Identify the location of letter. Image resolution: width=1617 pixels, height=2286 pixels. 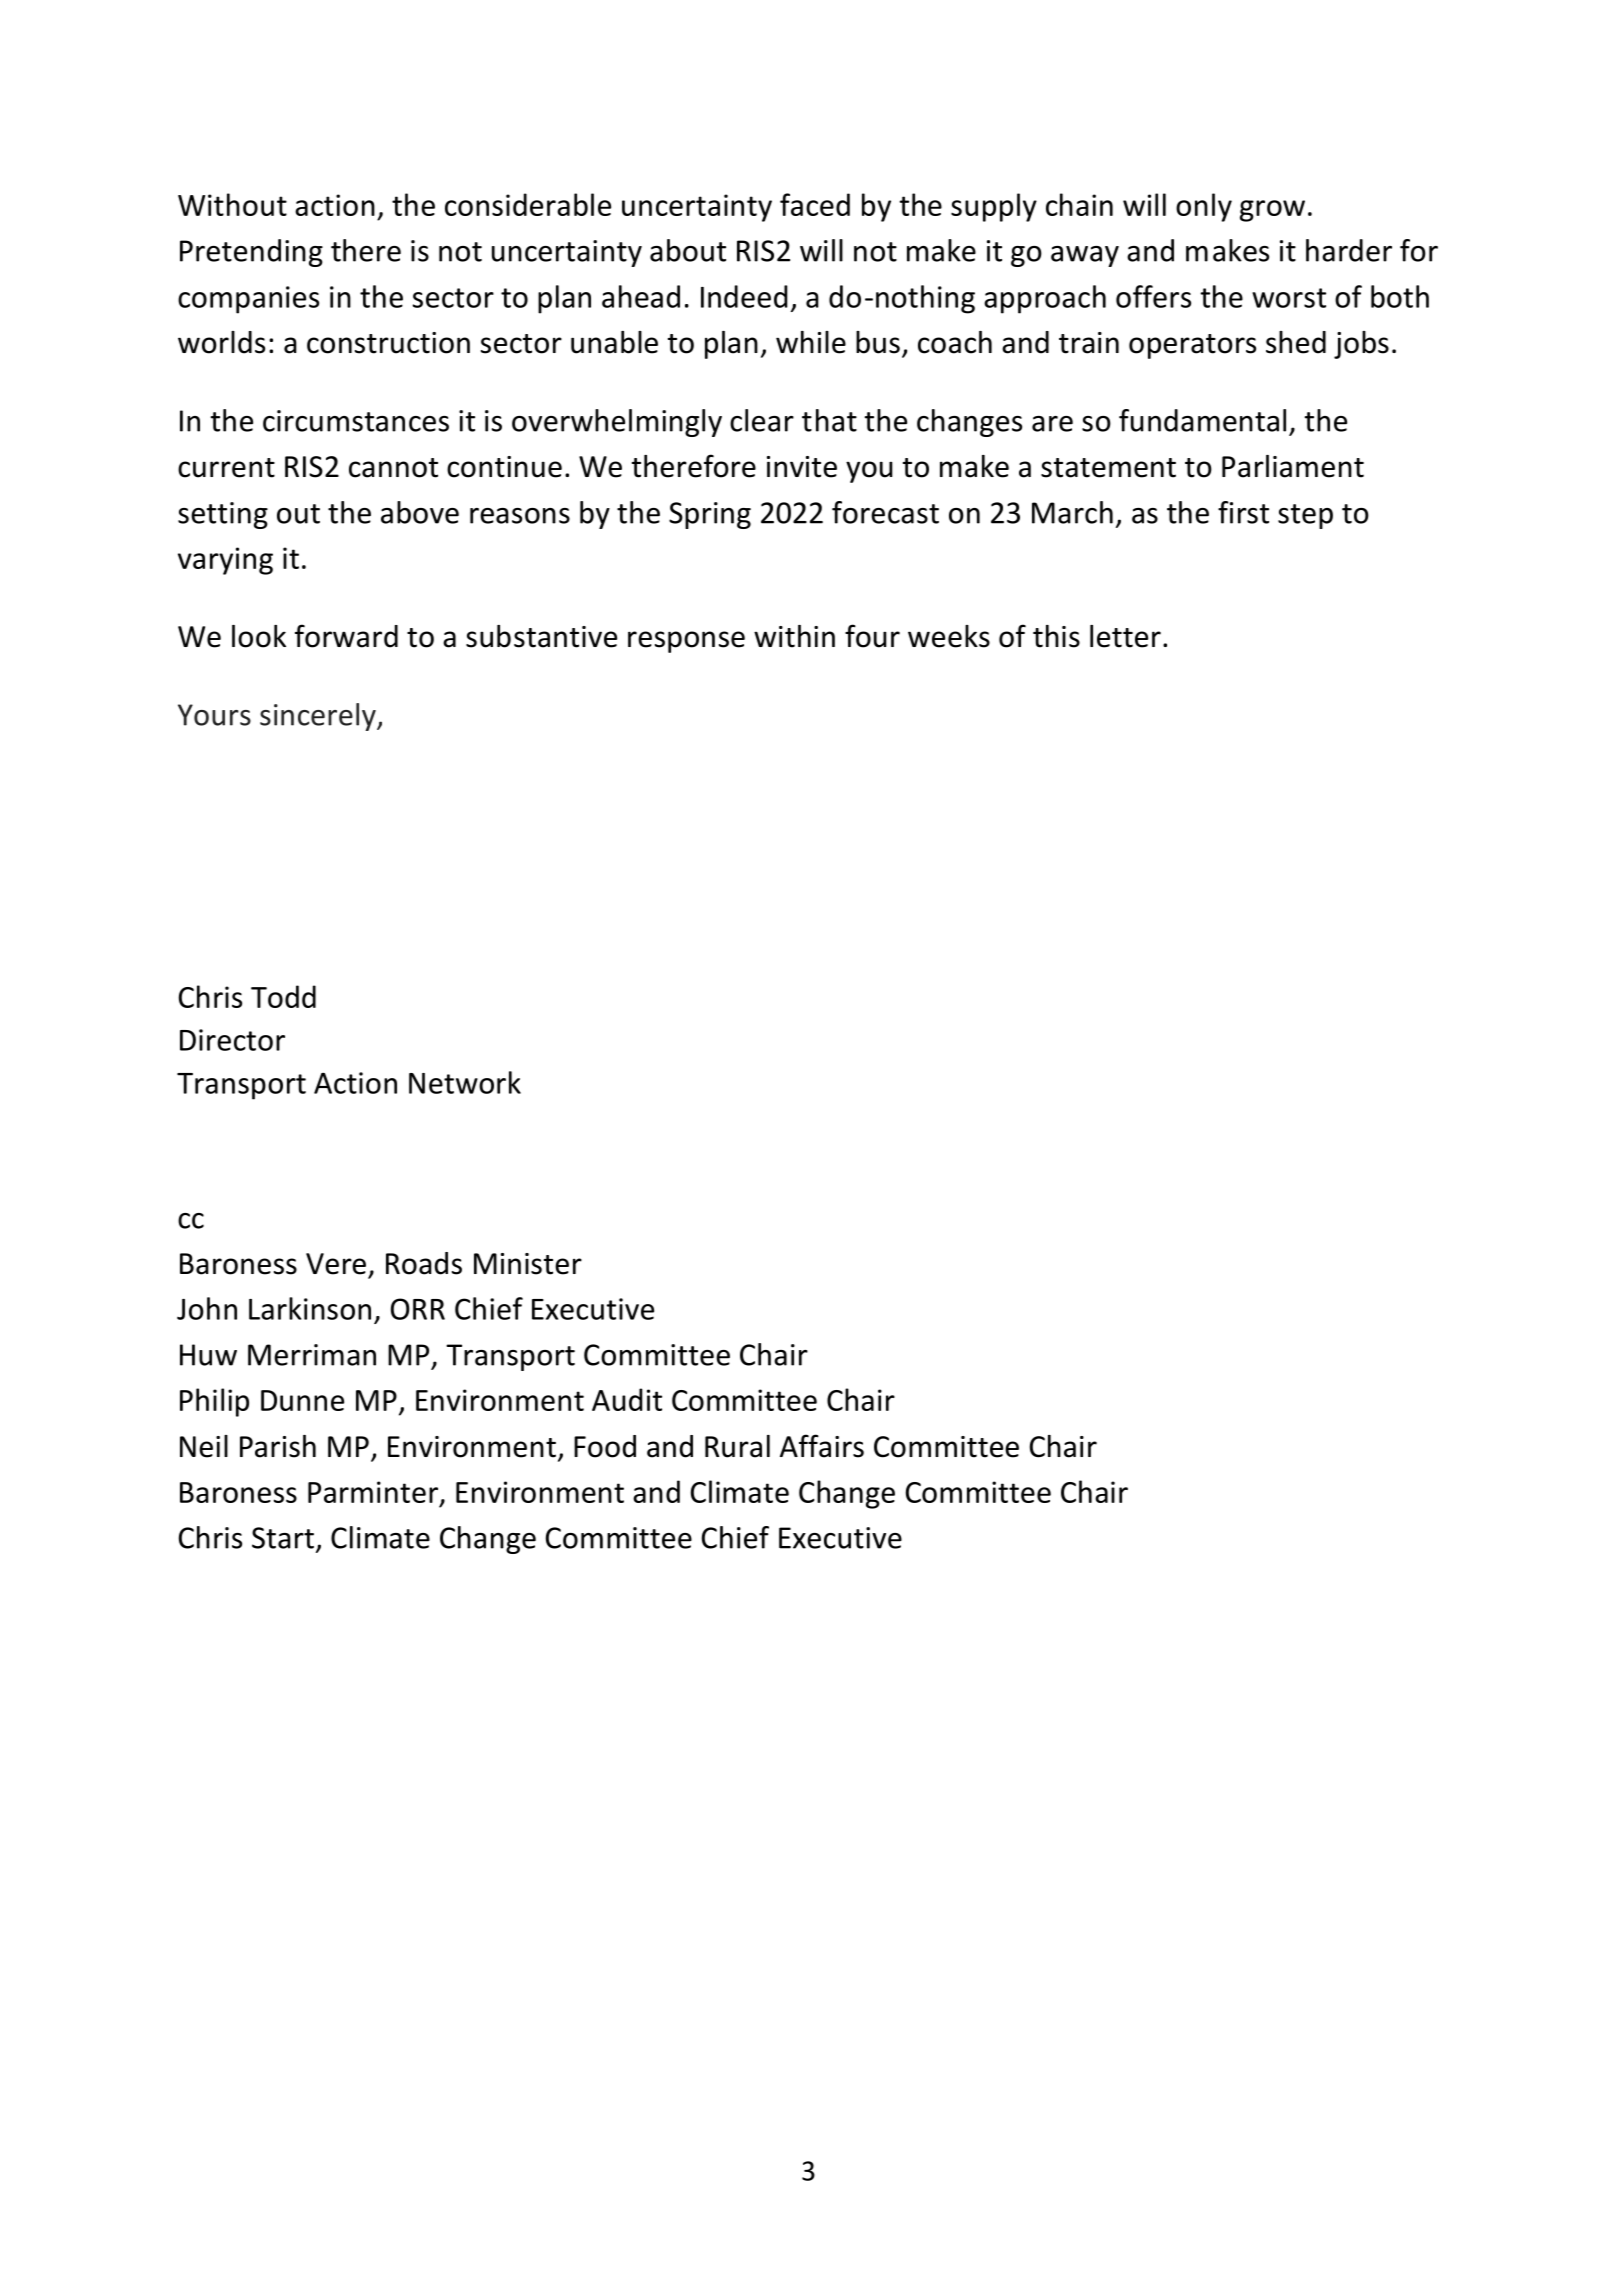
(1125, 636).
